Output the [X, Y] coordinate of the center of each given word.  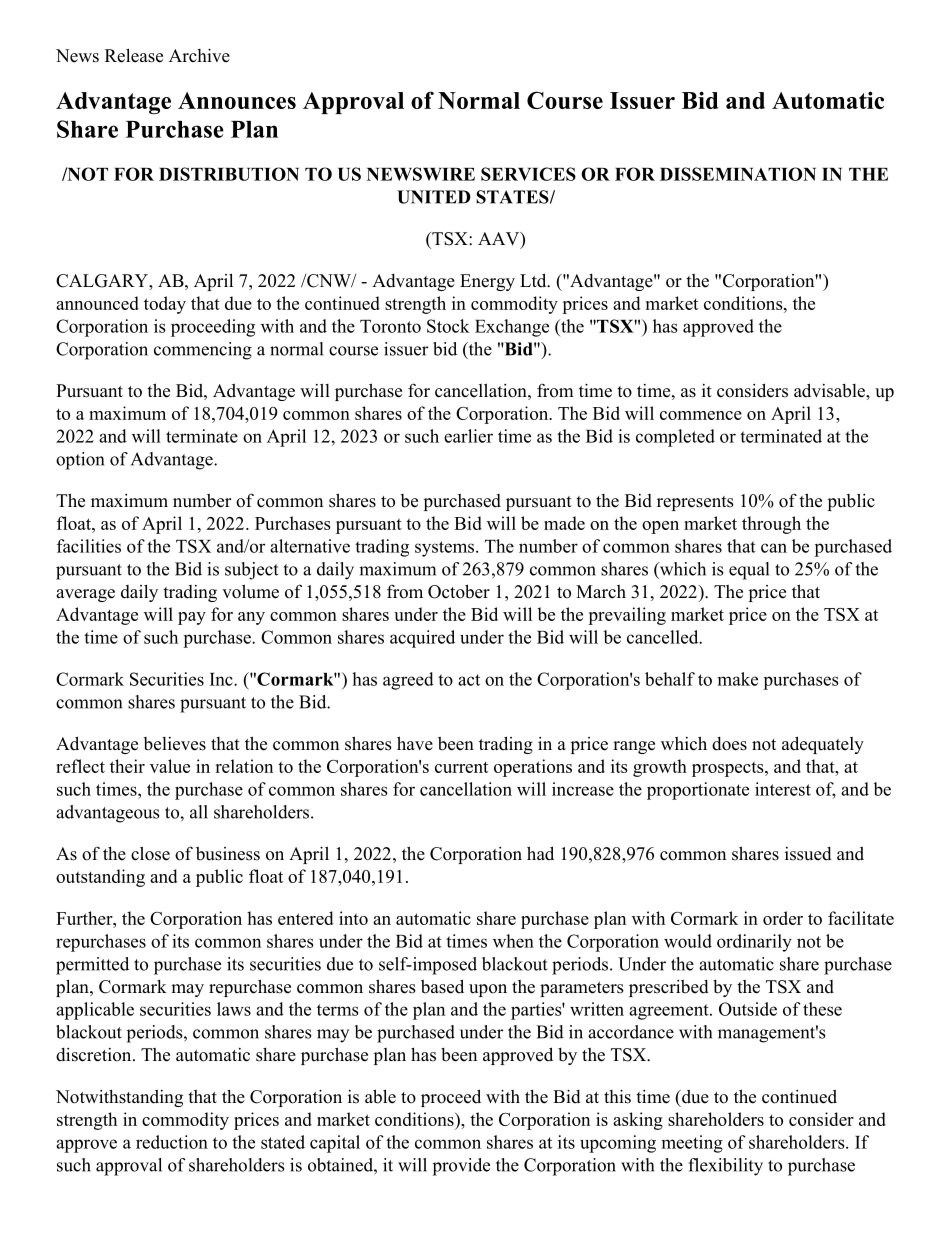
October [459, 591]
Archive [199, 55]
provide [461, 1167]
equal [749, 571]
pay [192, 618]
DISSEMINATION [738, 174]
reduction [172, 1142]
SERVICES [528, 174]
